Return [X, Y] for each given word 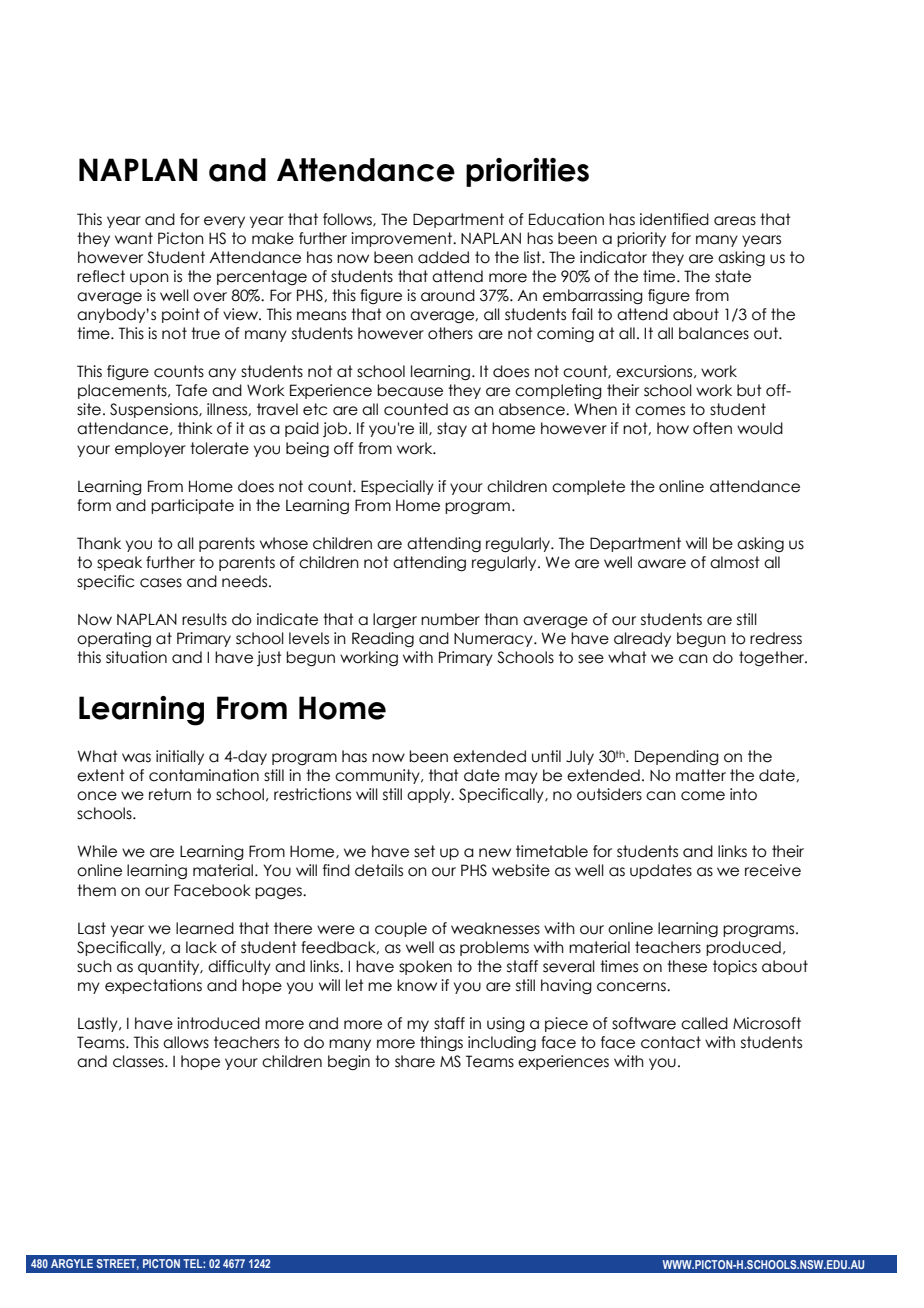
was [136, 758]
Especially [397, 487]
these [687, 966]
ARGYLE [72, 1263]
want [134, 238]
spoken [425, 967]
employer [150, 449]
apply [430, 795]
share [415, 1061]
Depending [677, 757]
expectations [153, 986]
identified [674, 219]
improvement [403, 239]
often [712, 428]
